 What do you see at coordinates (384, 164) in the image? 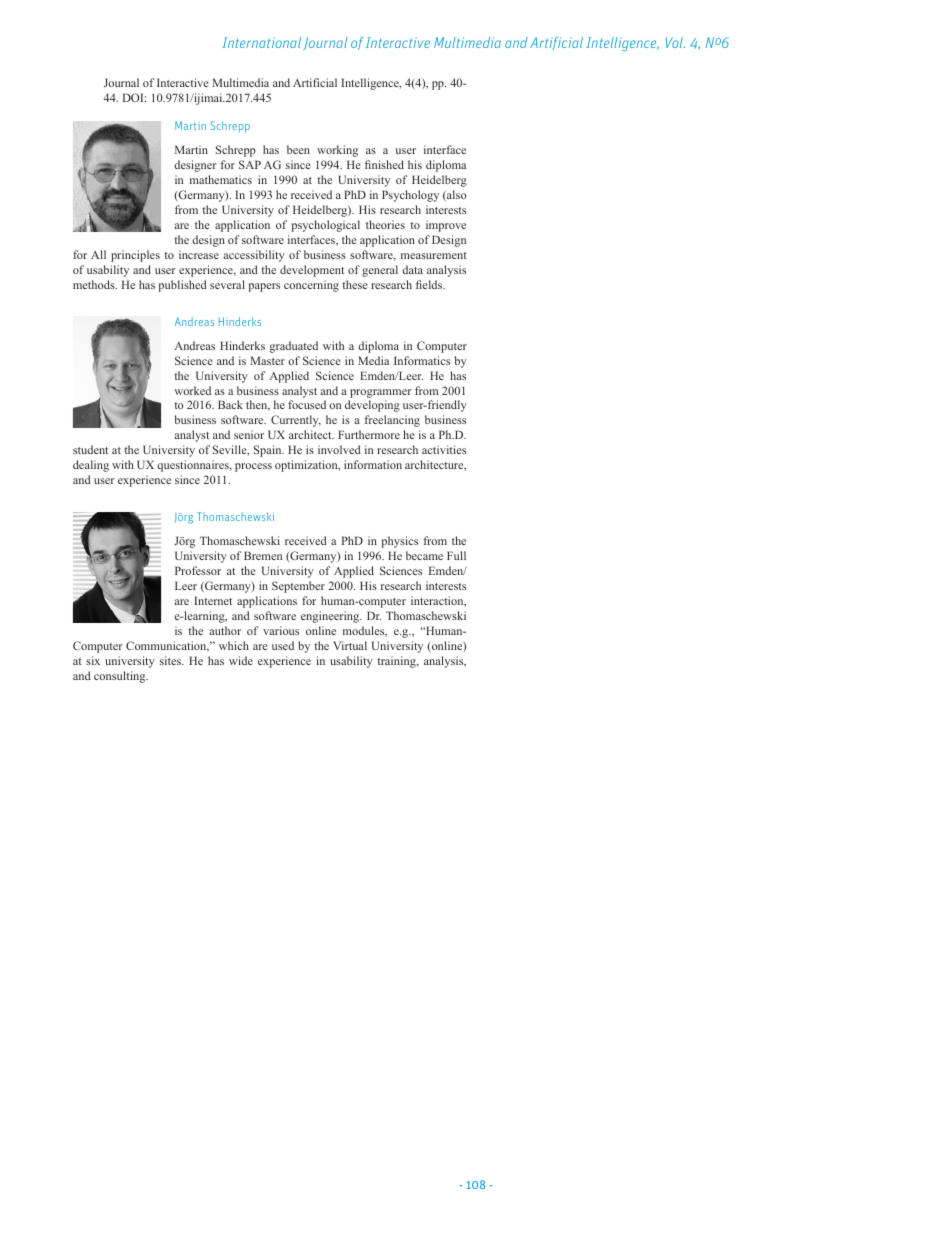
I see `finished` at bounding box center [384, 164].
